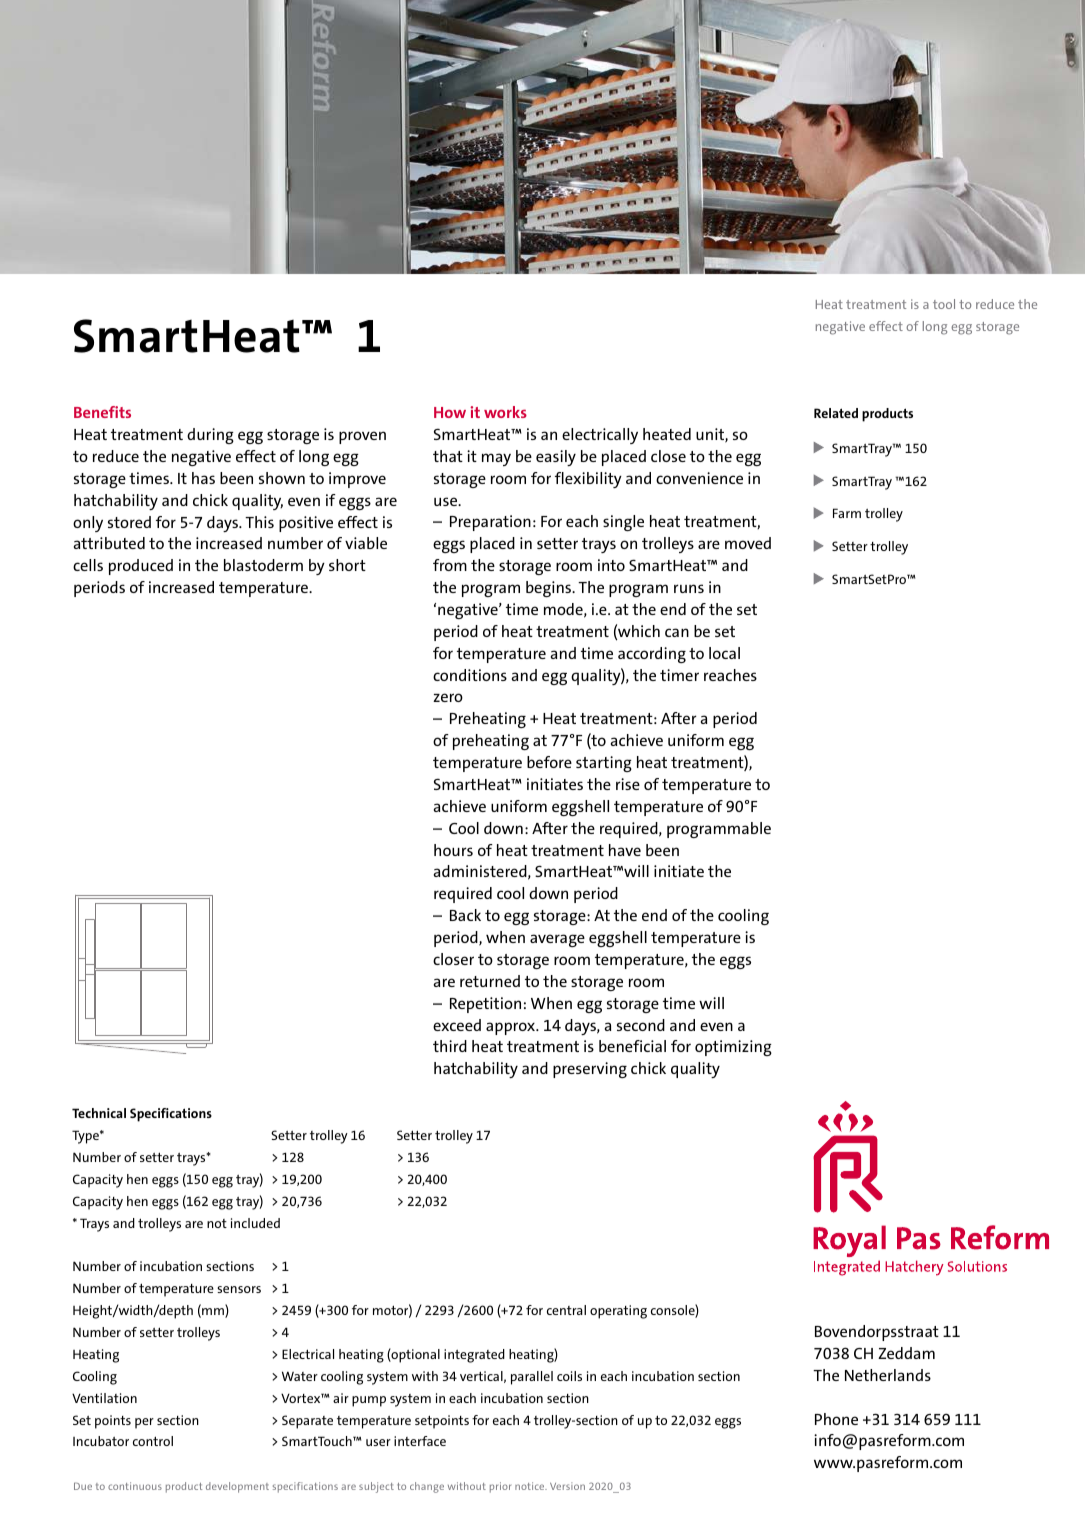 The width and height of the screenshot is (1085, 1535). I want to click on notice, so click(531, 1486).
